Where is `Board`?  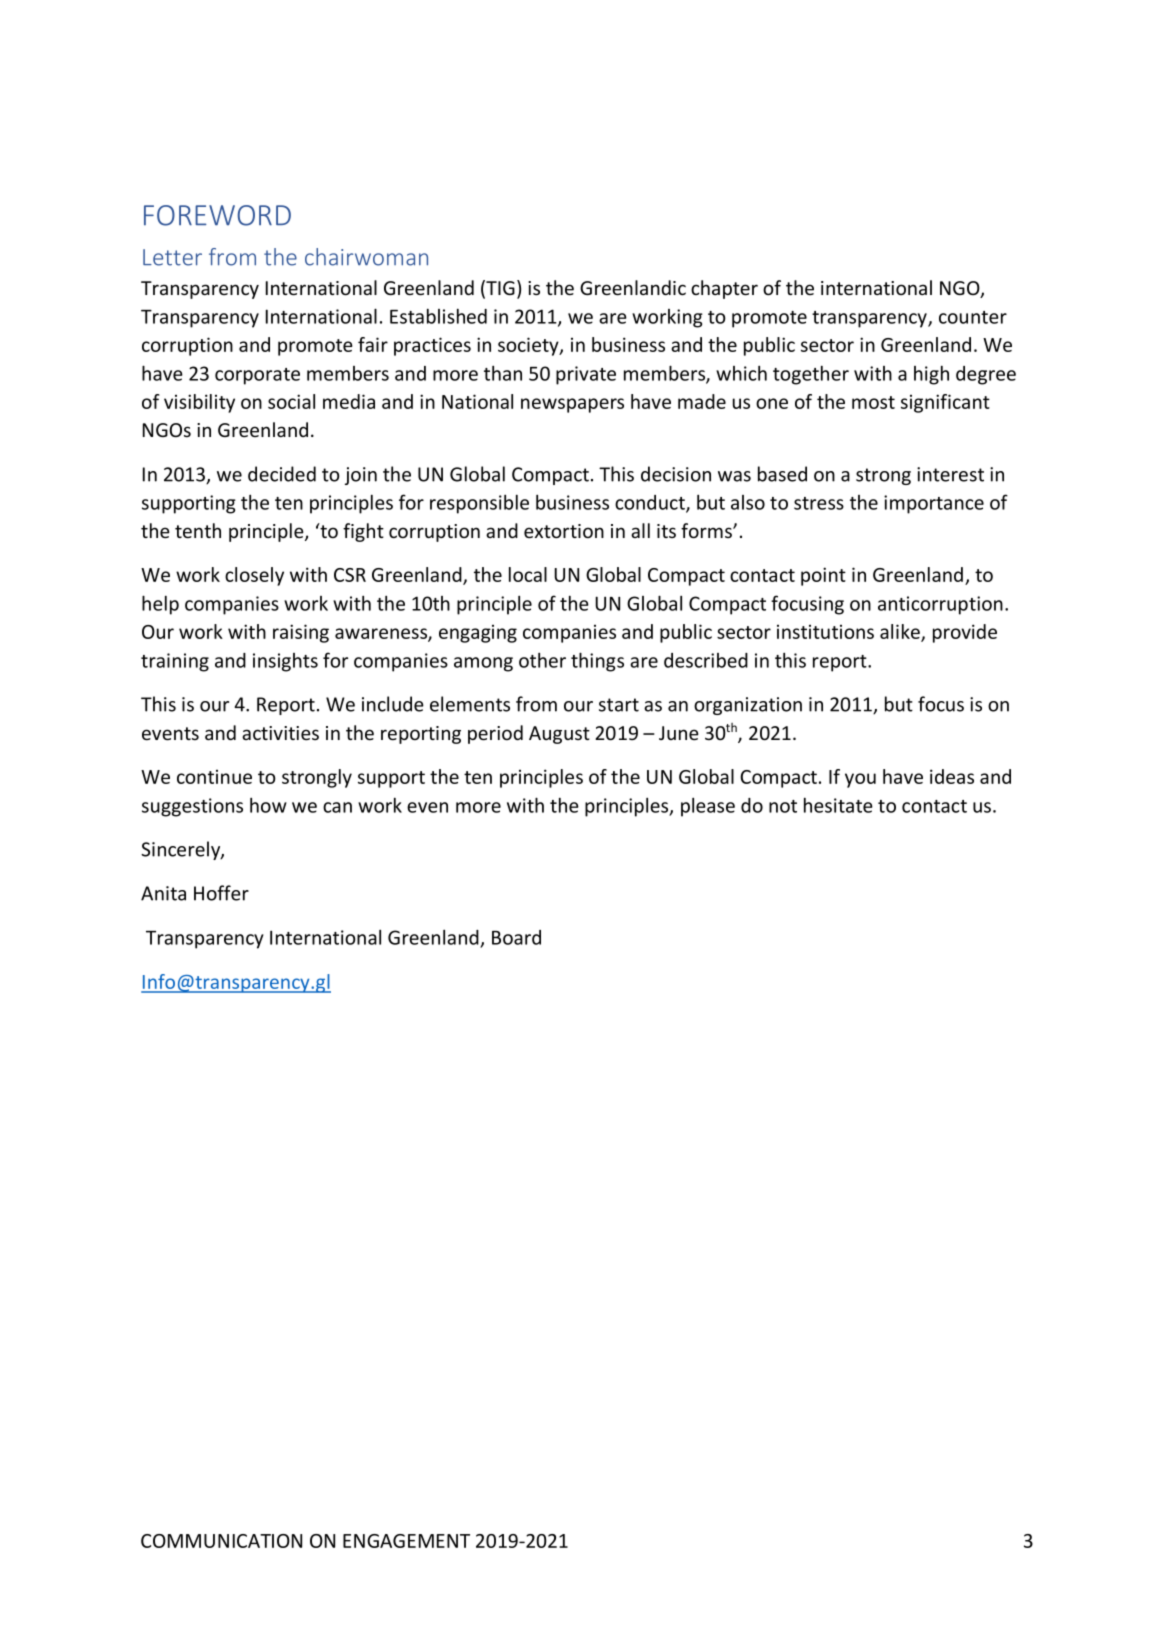
Board is located at coordinates (516, 937).
